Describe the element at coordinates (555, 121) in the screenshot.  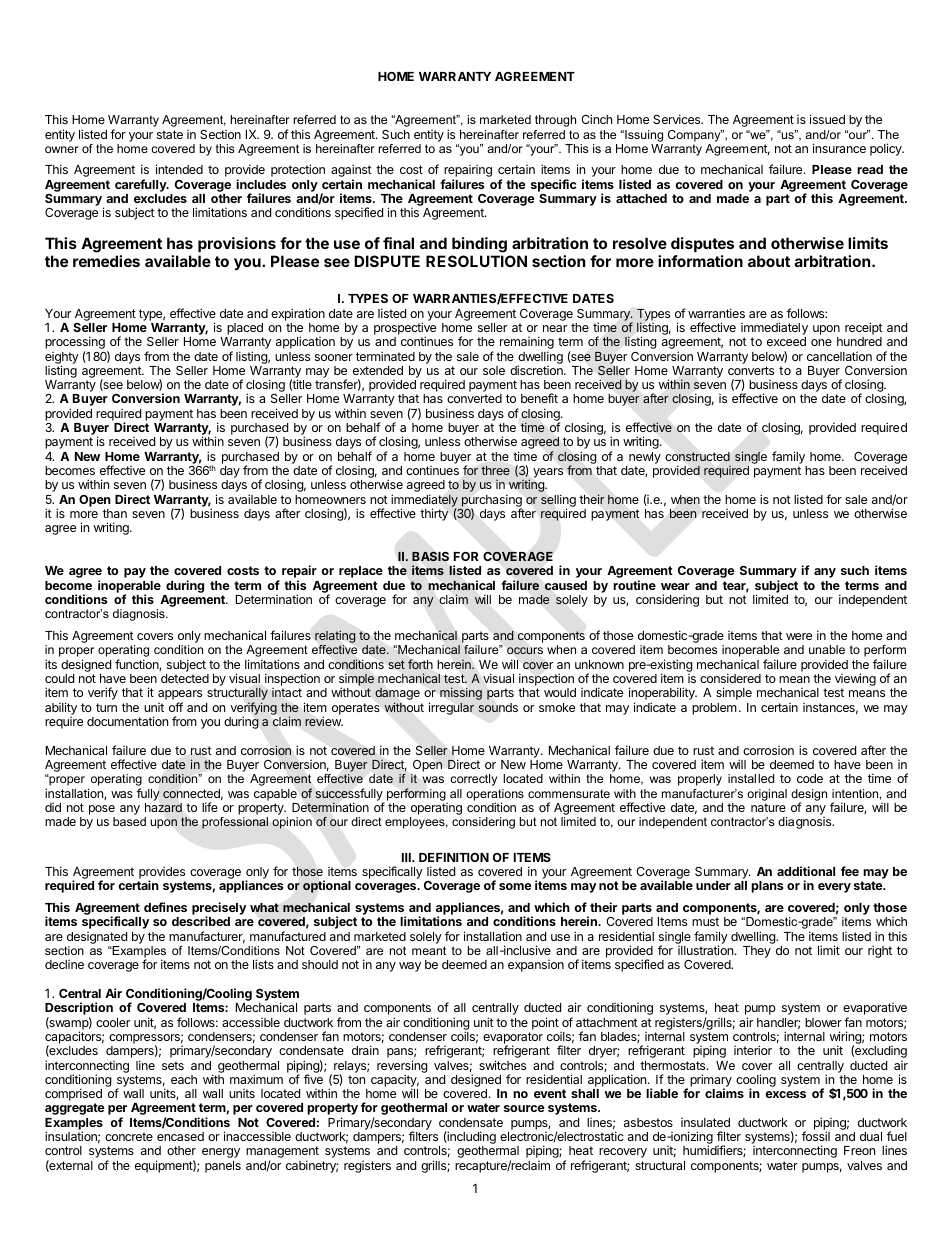
I see `through` at that location.
